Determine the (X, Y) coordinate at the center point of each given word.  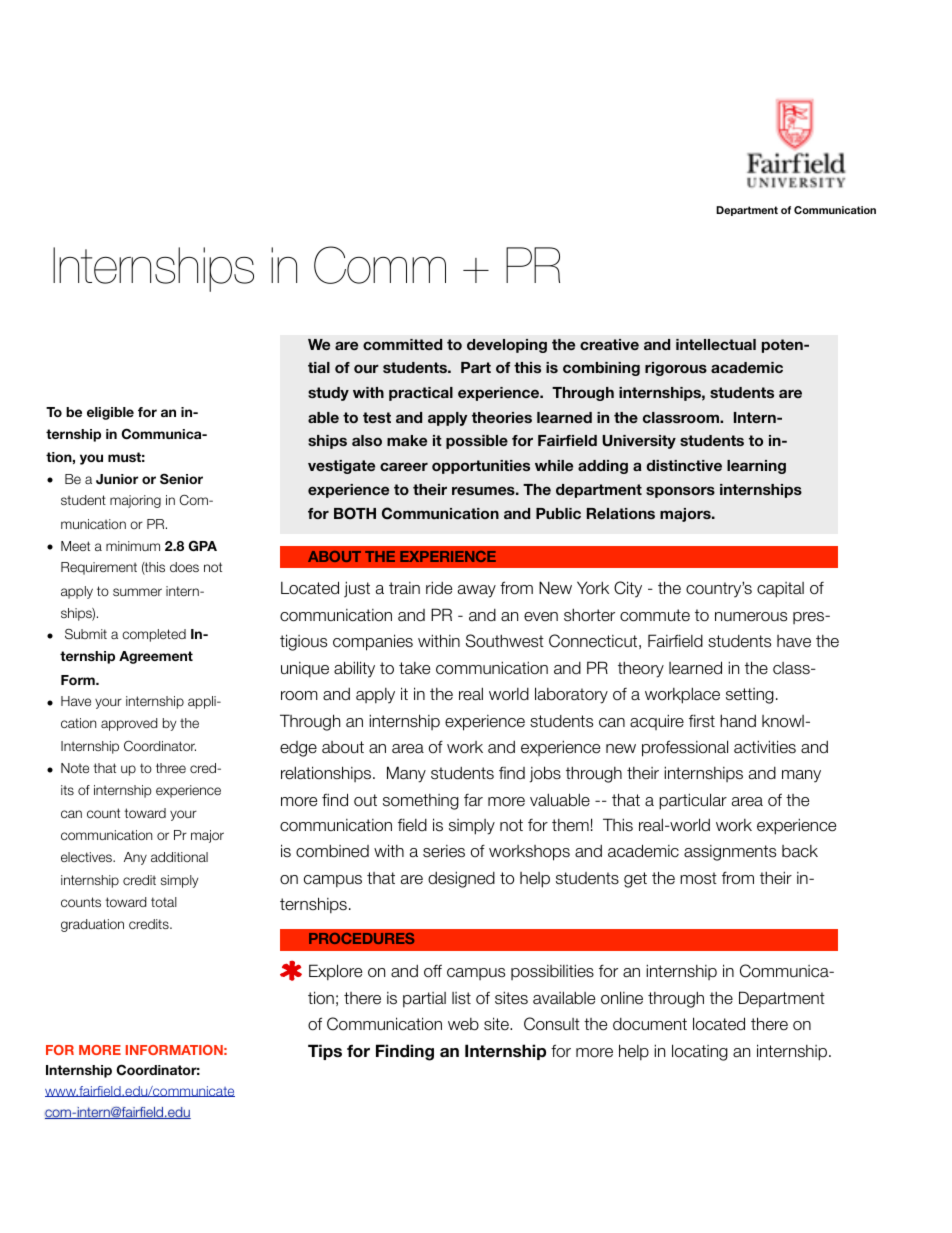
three (171, 768)
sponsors (680, 492)
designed (461, 879)
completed (154, 635)
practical (421, 394)
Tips (325, 1052)
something (421, 802)
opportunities (481, 467)
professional (685, 748)
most (698, 878)
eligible (110, 413)
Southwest (505, 641)
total (164, 902)
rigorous (676, 369)
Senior (181, 478)
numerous (751, 617)
